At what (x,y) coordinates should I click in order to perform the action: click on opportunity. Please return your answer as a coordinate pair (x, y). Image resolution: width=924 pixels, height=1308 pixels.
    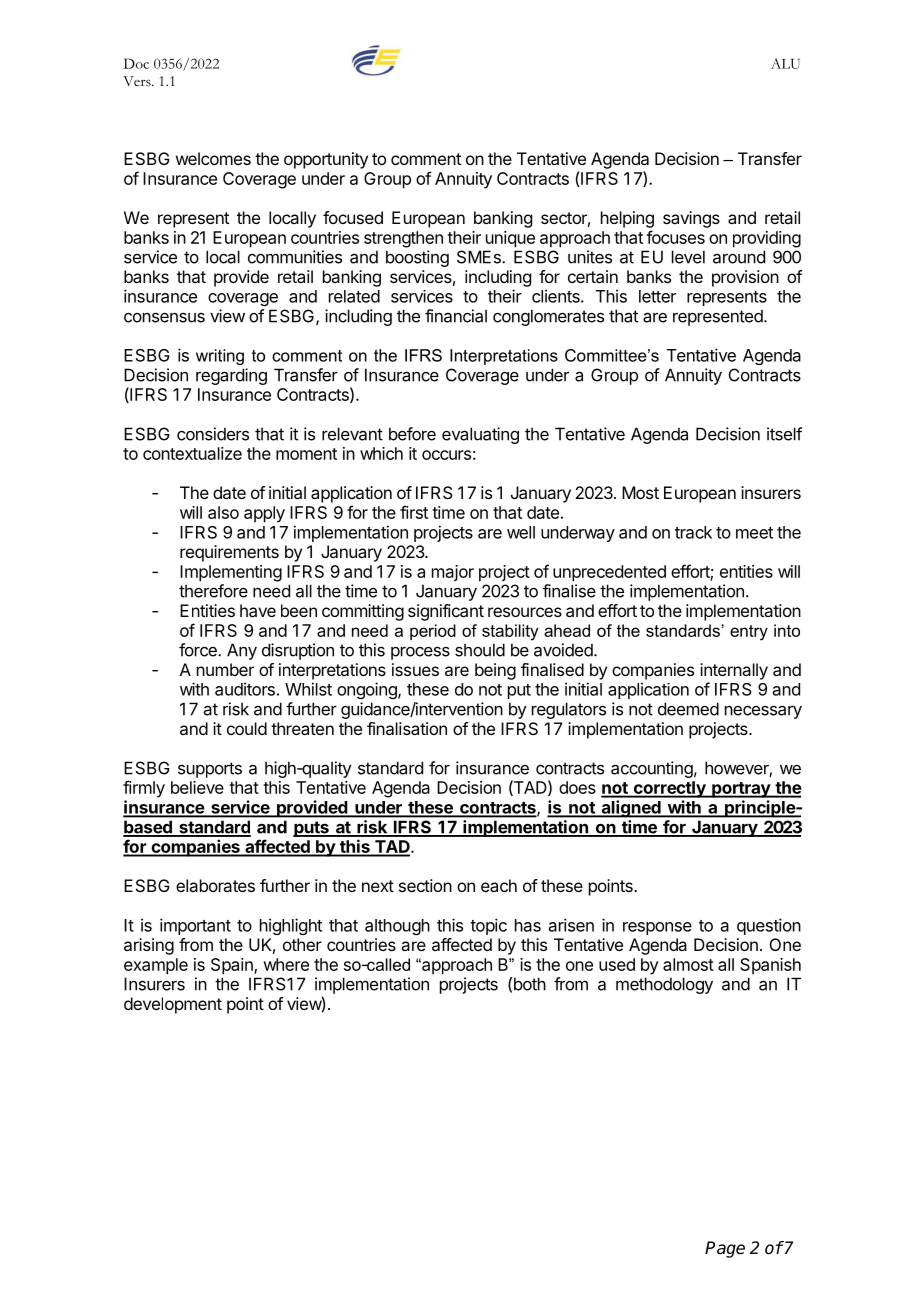
    Looking at the image, I should click on (326, 160).
